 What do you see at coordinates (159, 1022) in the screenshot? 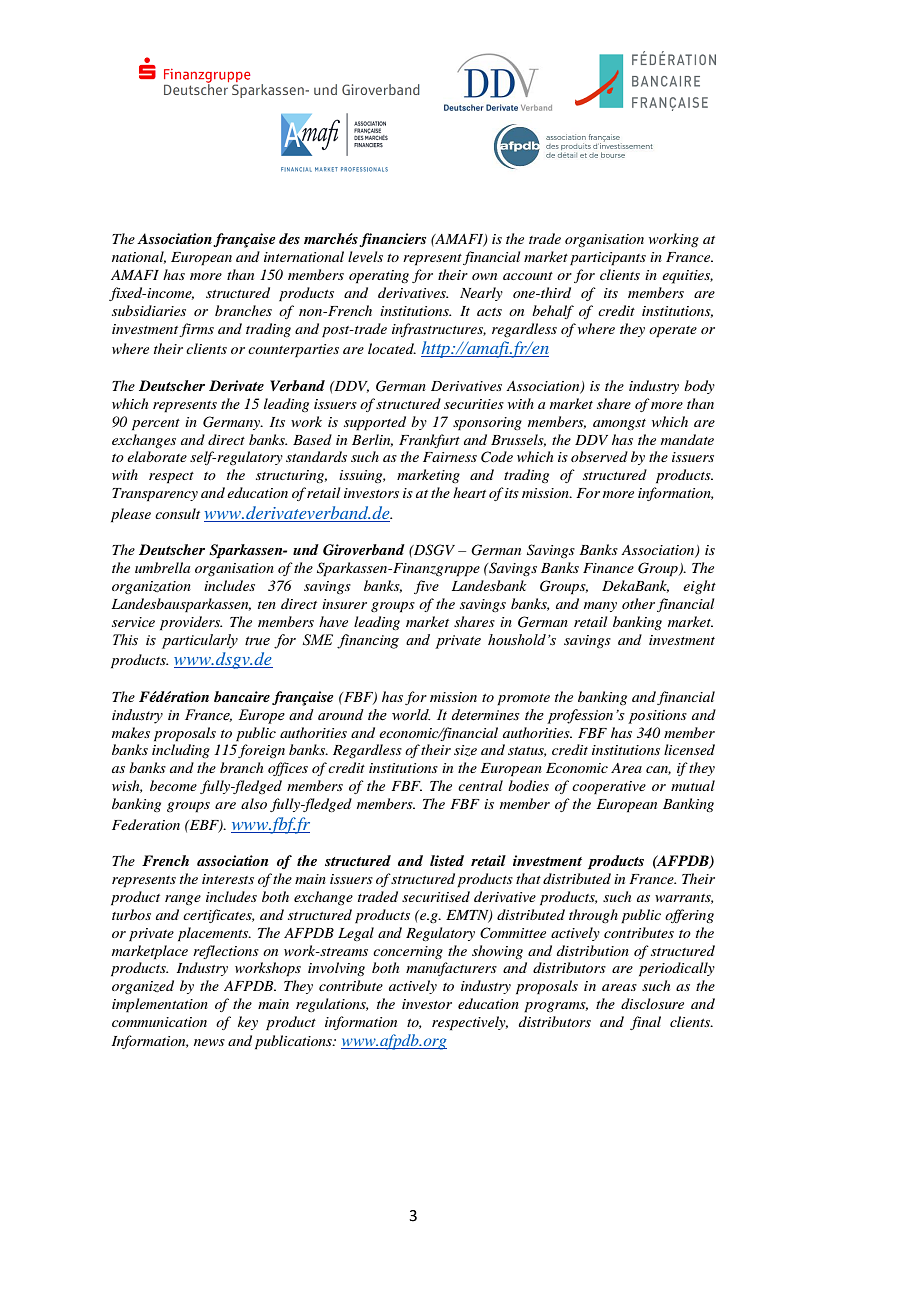
I see `communication` at bounding box center [159, 1022].
